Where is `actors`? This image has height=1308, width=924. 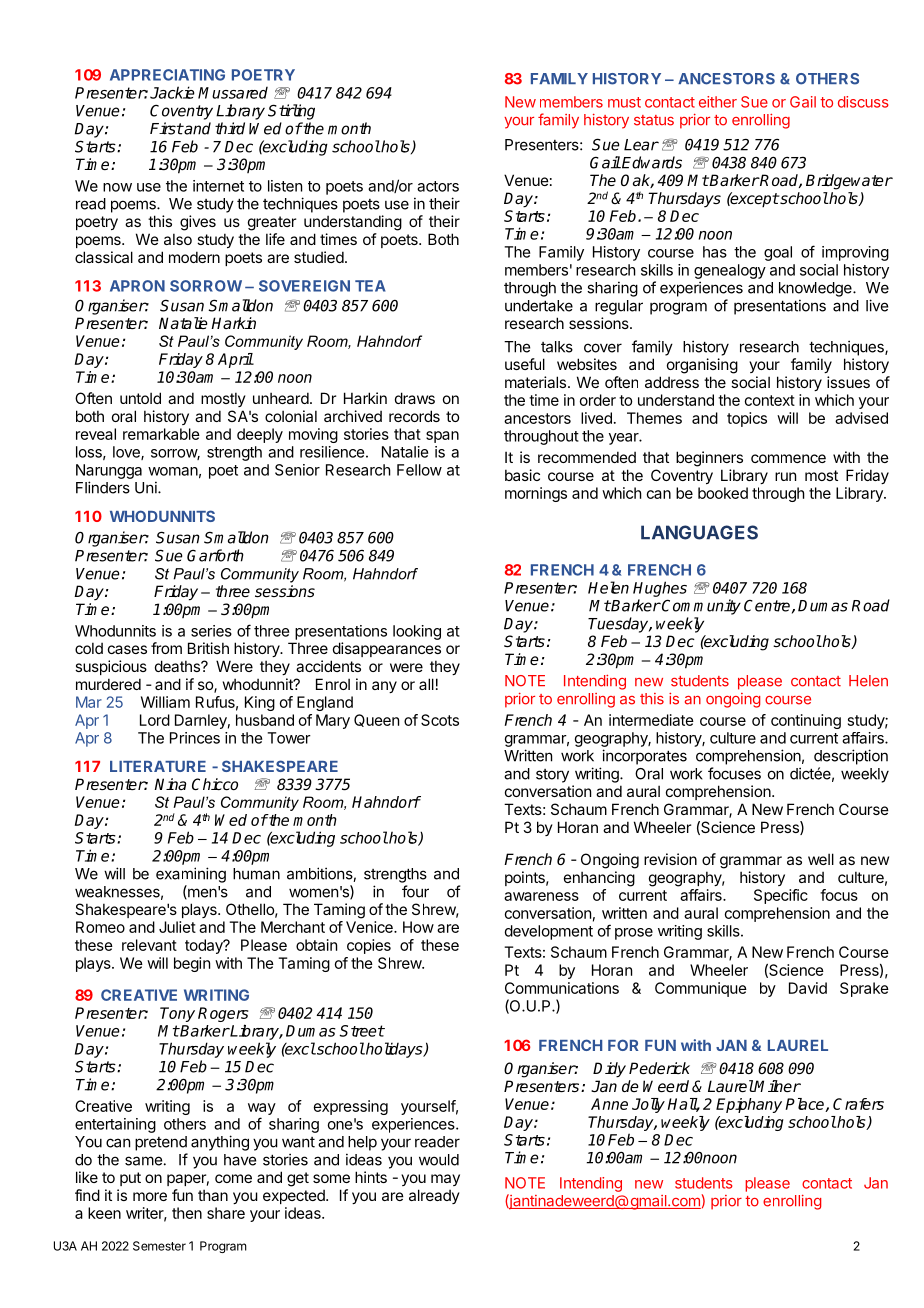
actors is located at coordinates (438, 186).
